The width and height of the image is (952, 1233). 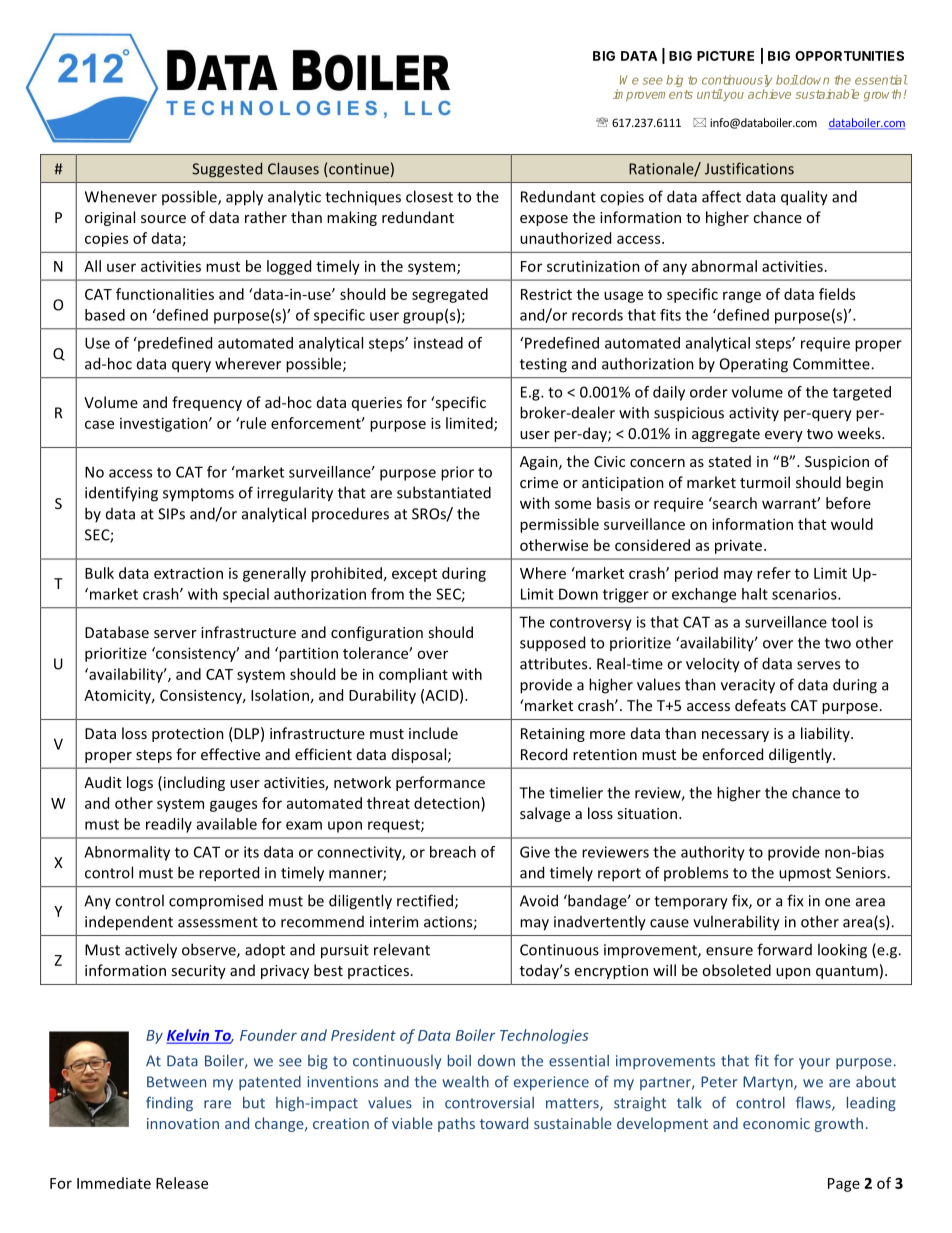 What do you see at coordinates (227, 170) in the image?
I see `Suggested` at bounding box center [227, 170].
